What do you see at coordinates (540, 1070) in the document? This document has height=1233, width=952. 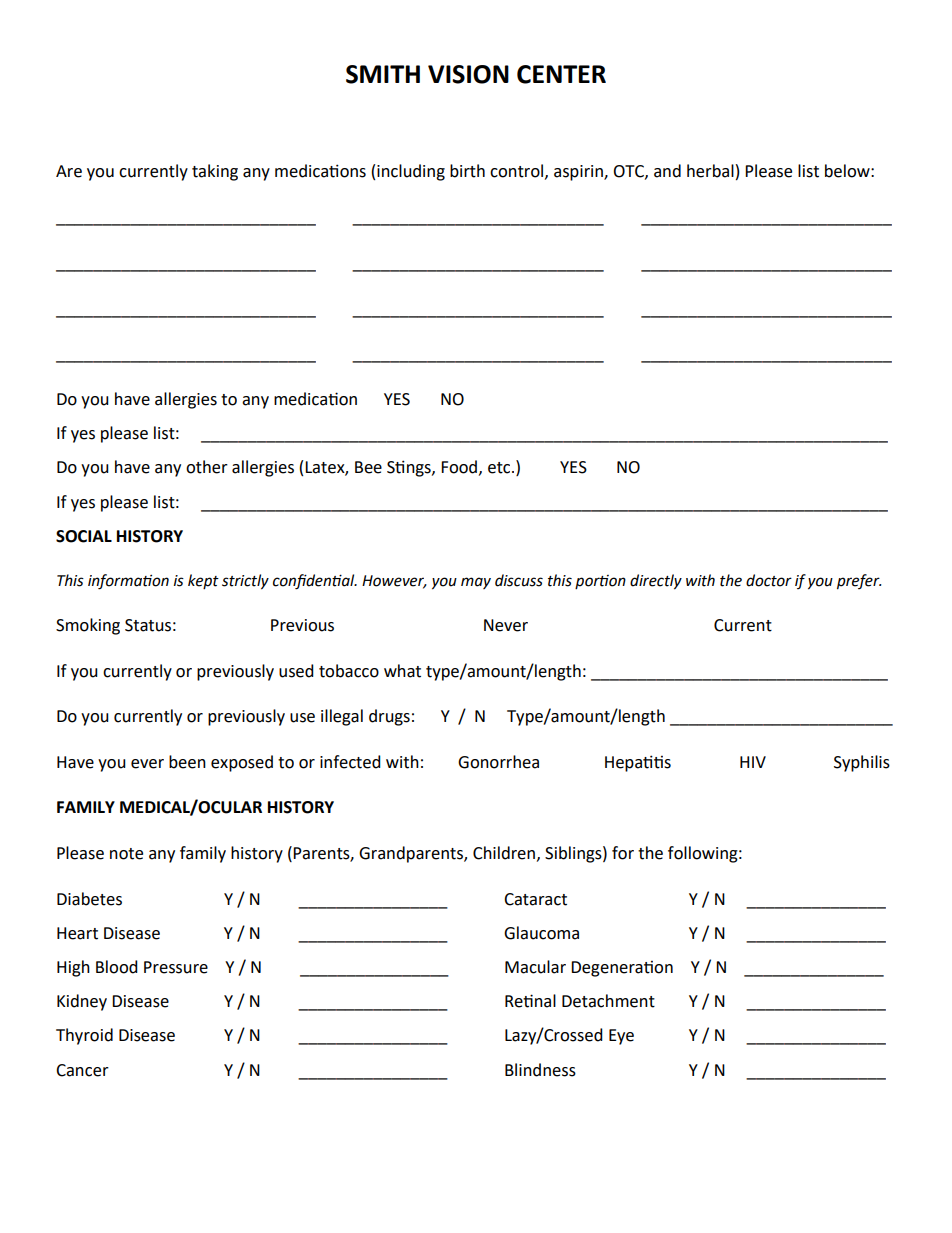 I see `Blindness` at bounding box center [540, 1070].
